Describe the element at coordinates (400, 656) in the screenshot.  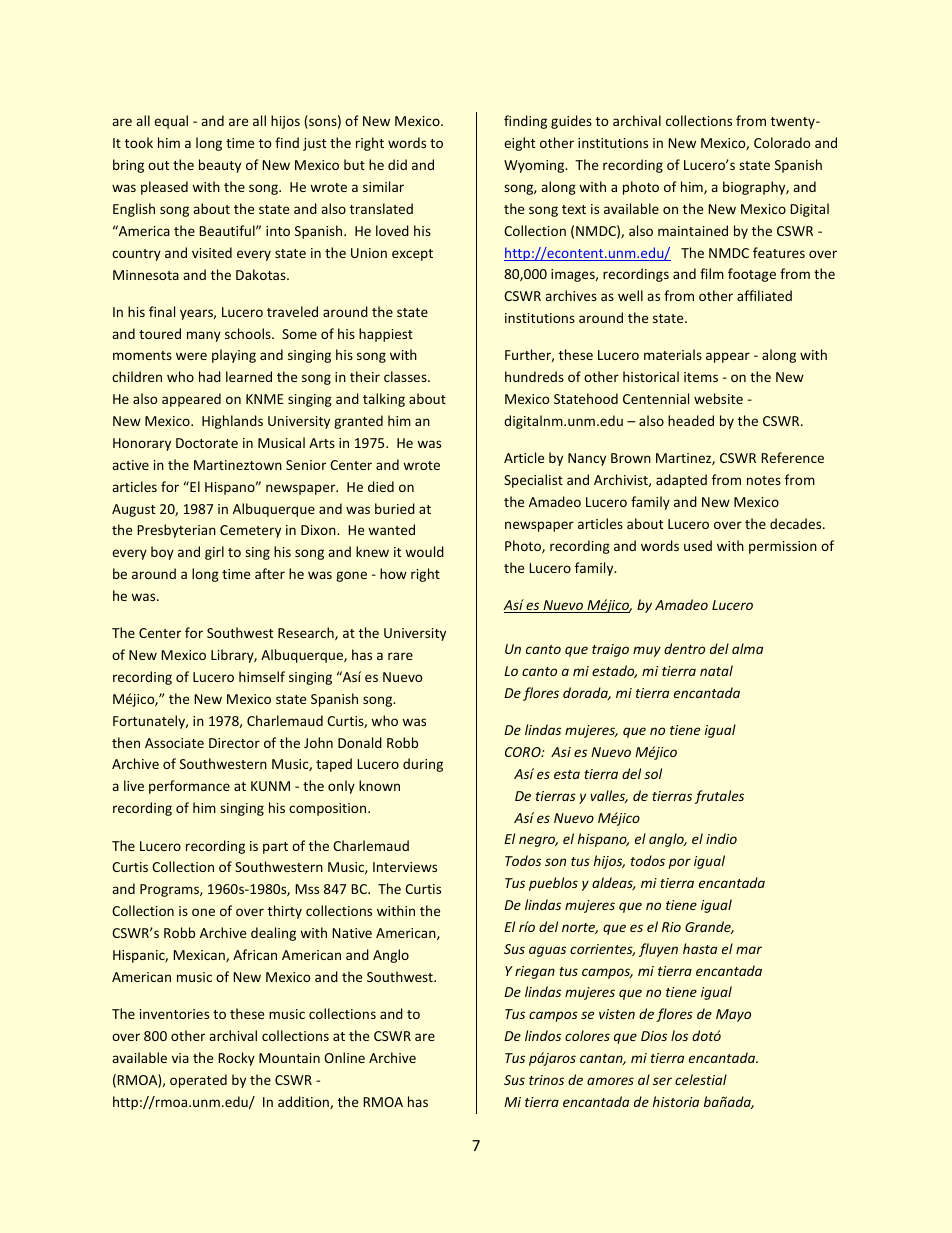
I see `rare` at that location.
